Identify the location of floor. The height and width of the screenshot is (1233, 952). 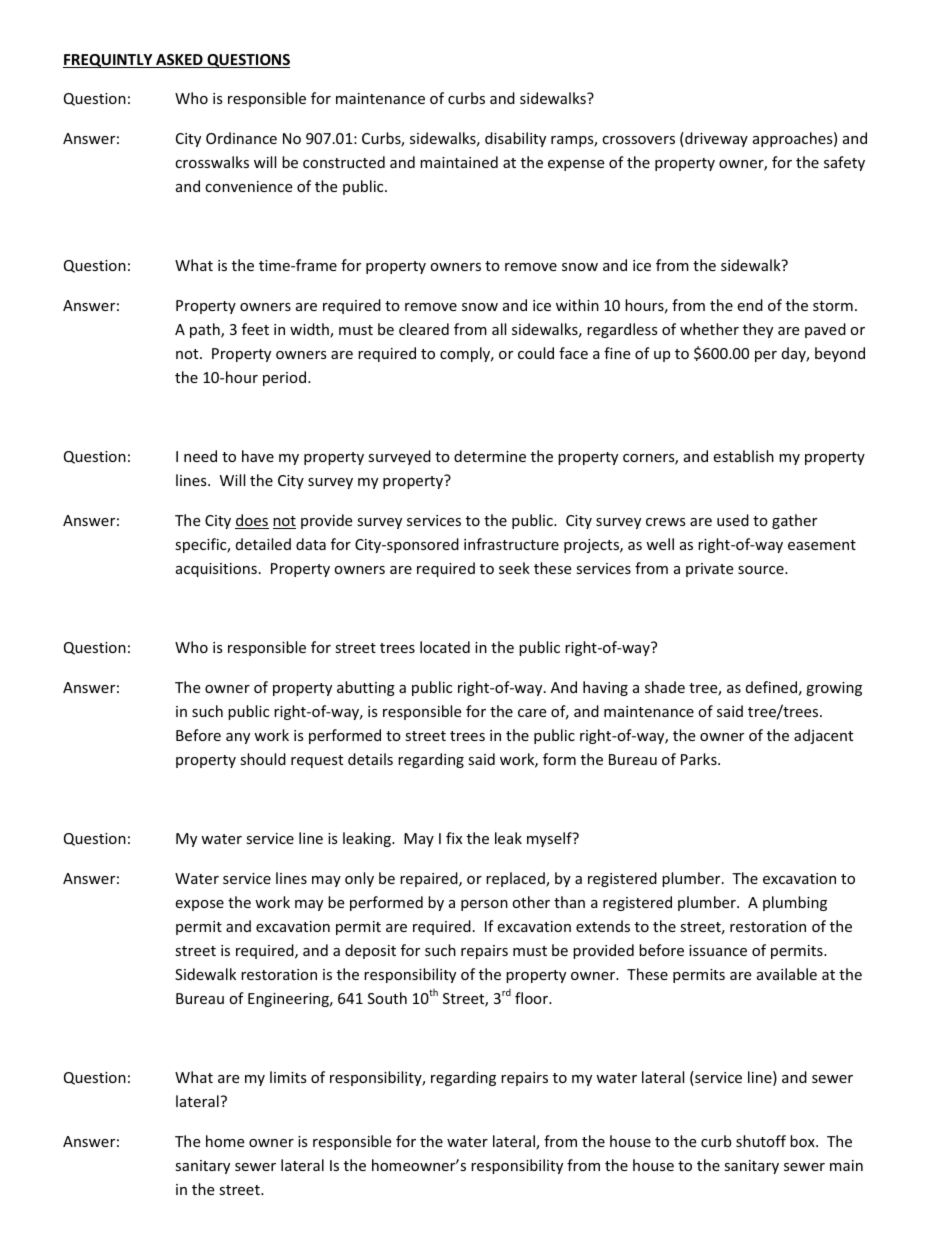
(532, 998).
